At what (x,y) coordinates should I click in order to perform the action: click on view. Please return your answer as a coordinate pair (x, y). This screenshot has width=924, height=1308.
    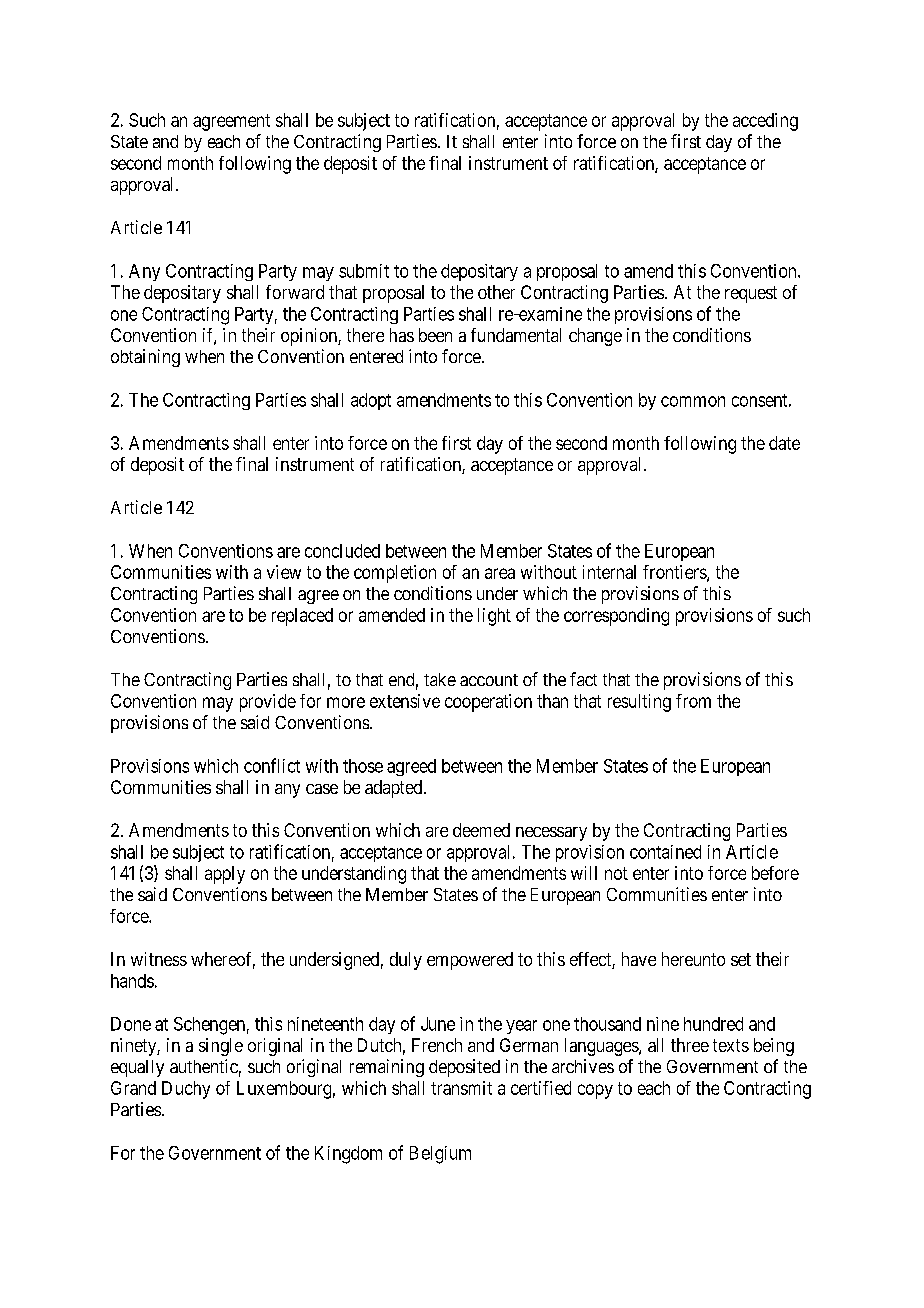
    Looking at the image, I should click on (284, 572).
